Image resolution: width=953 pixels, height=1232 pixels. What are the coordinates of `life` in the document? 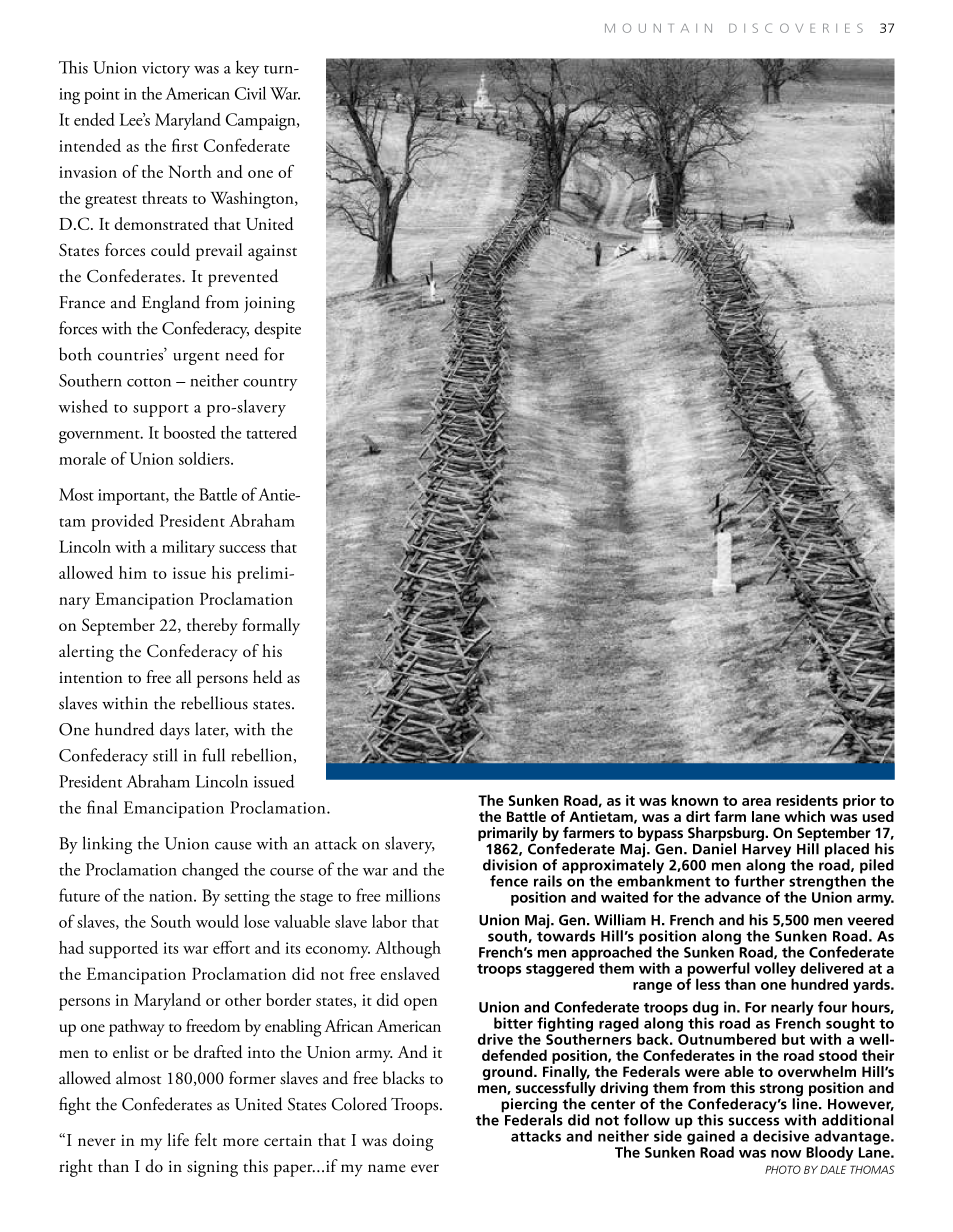 It's located at (178, 1139).
